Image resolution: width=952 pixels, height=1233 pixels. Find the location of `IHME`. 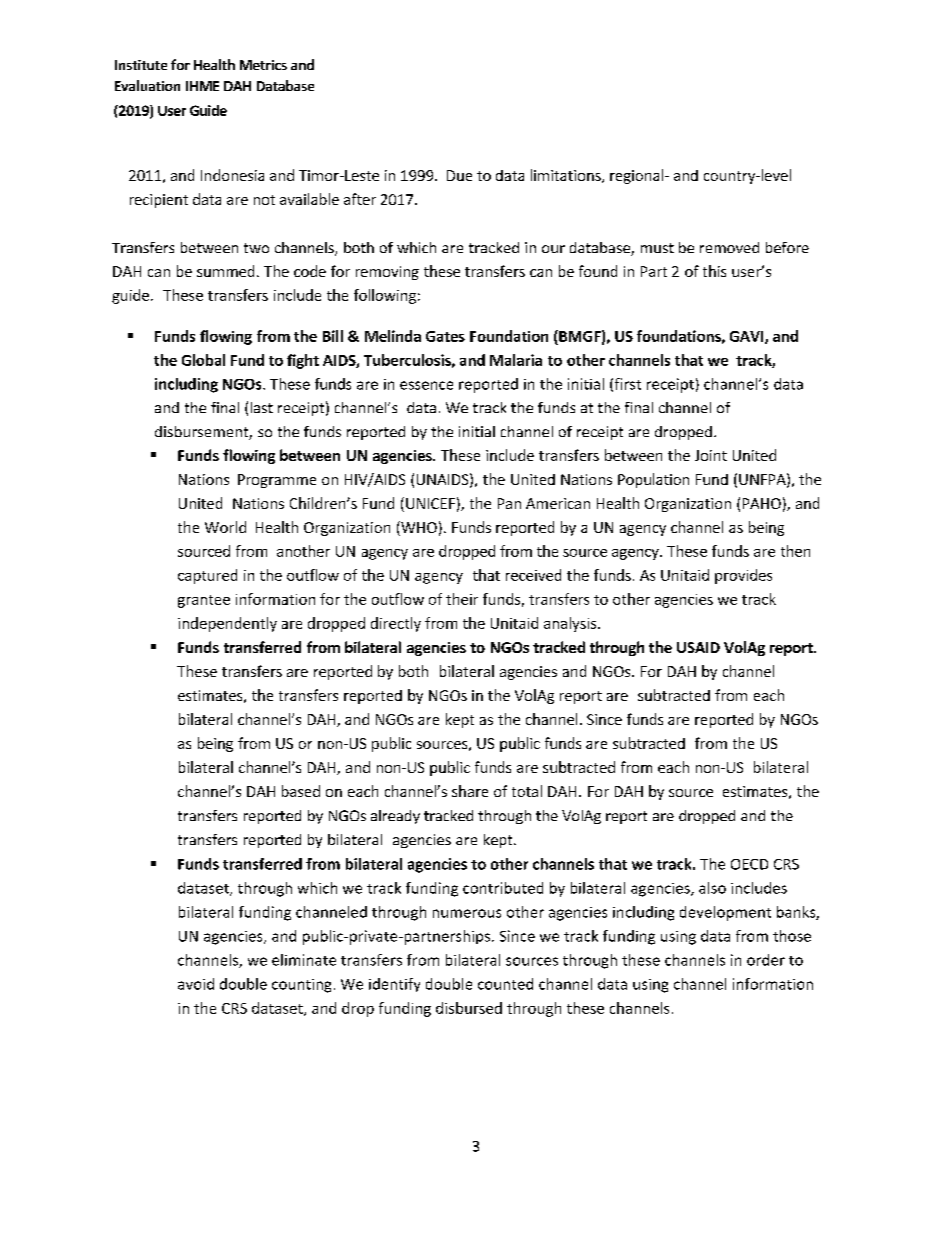

IHME is located at coordinates (202, 86).
